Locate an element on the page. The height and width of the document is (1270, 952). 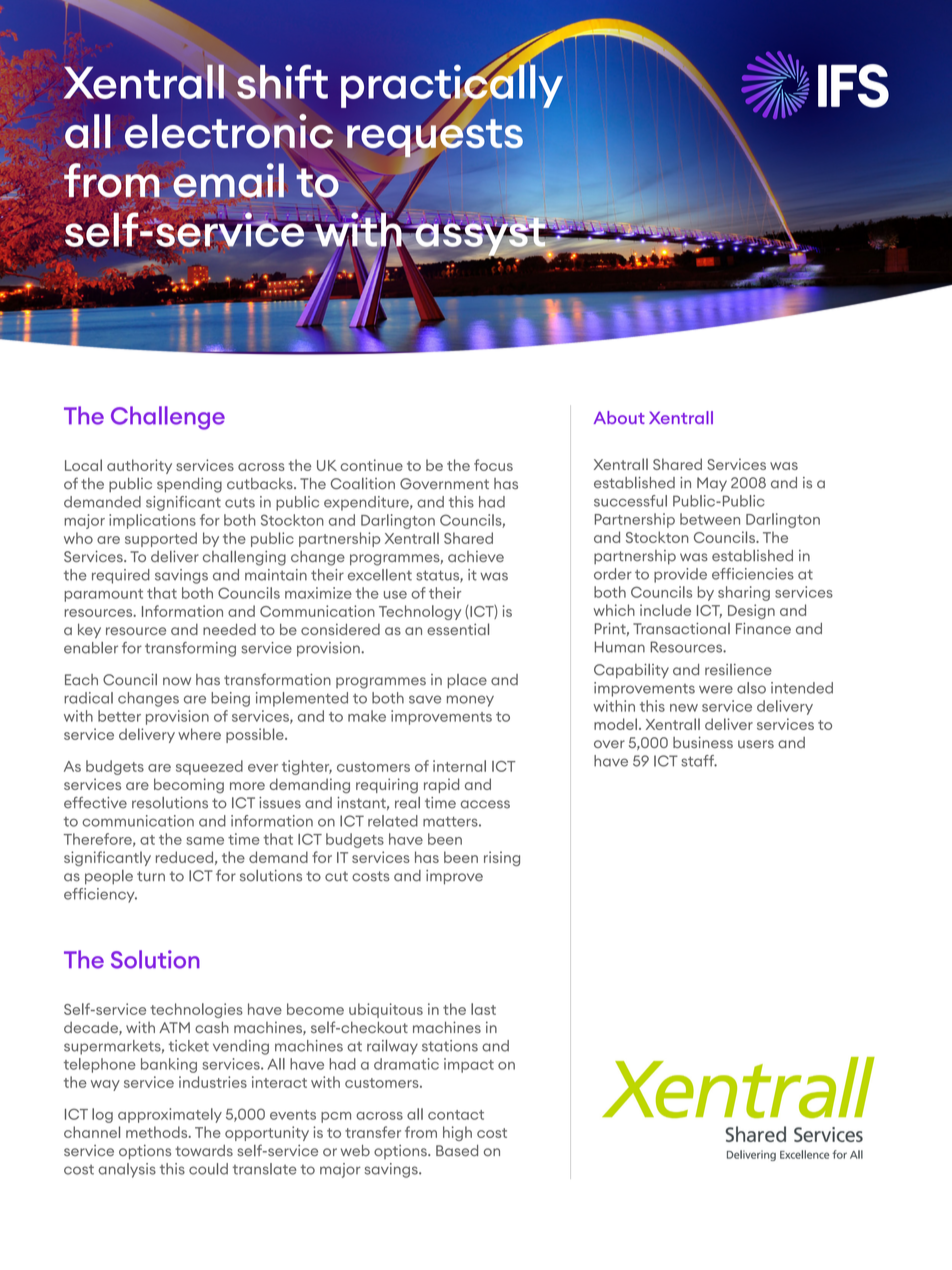
practically is located at coordinates (452, 86).
